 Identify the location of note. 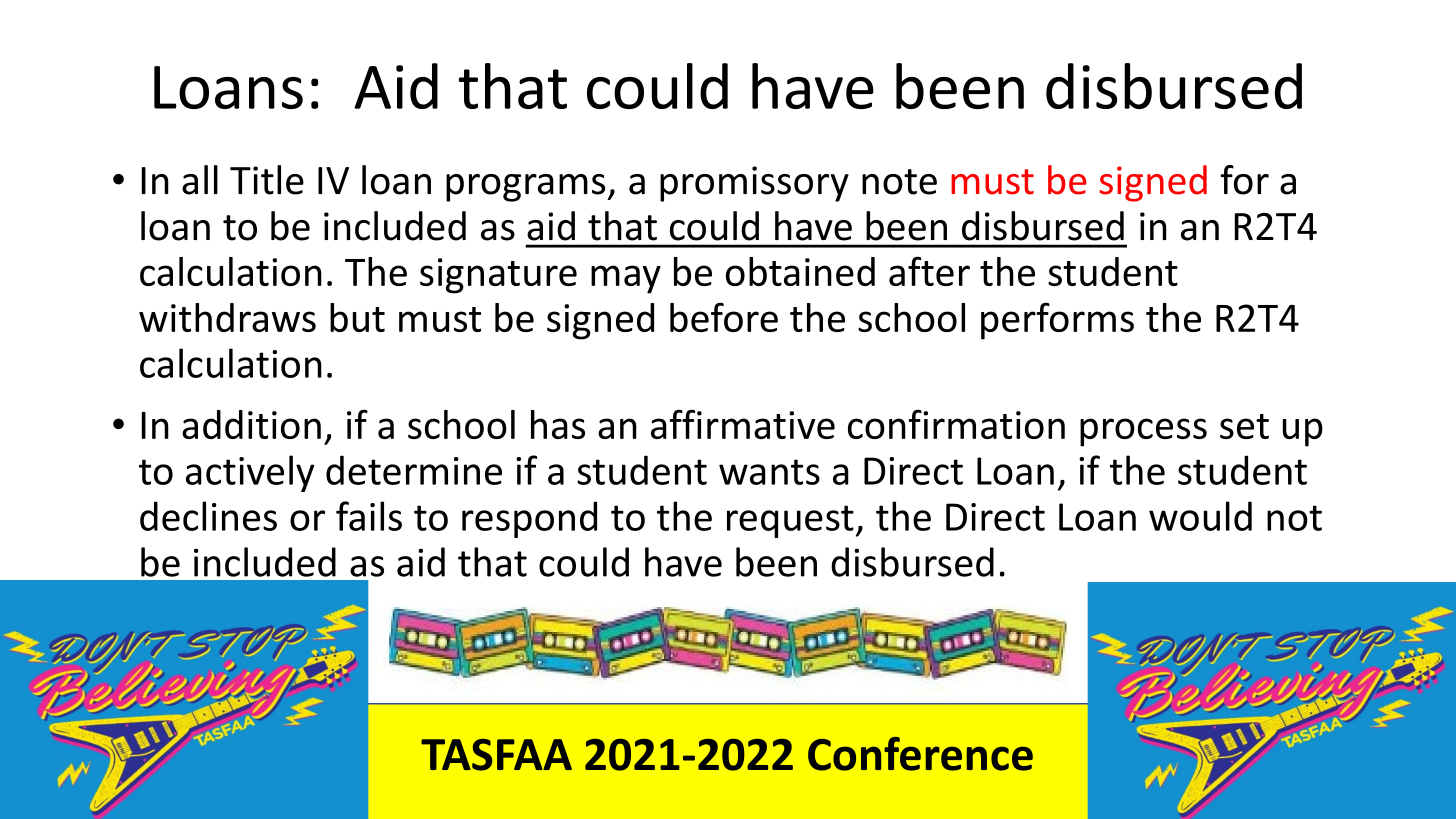
(899, 182).
